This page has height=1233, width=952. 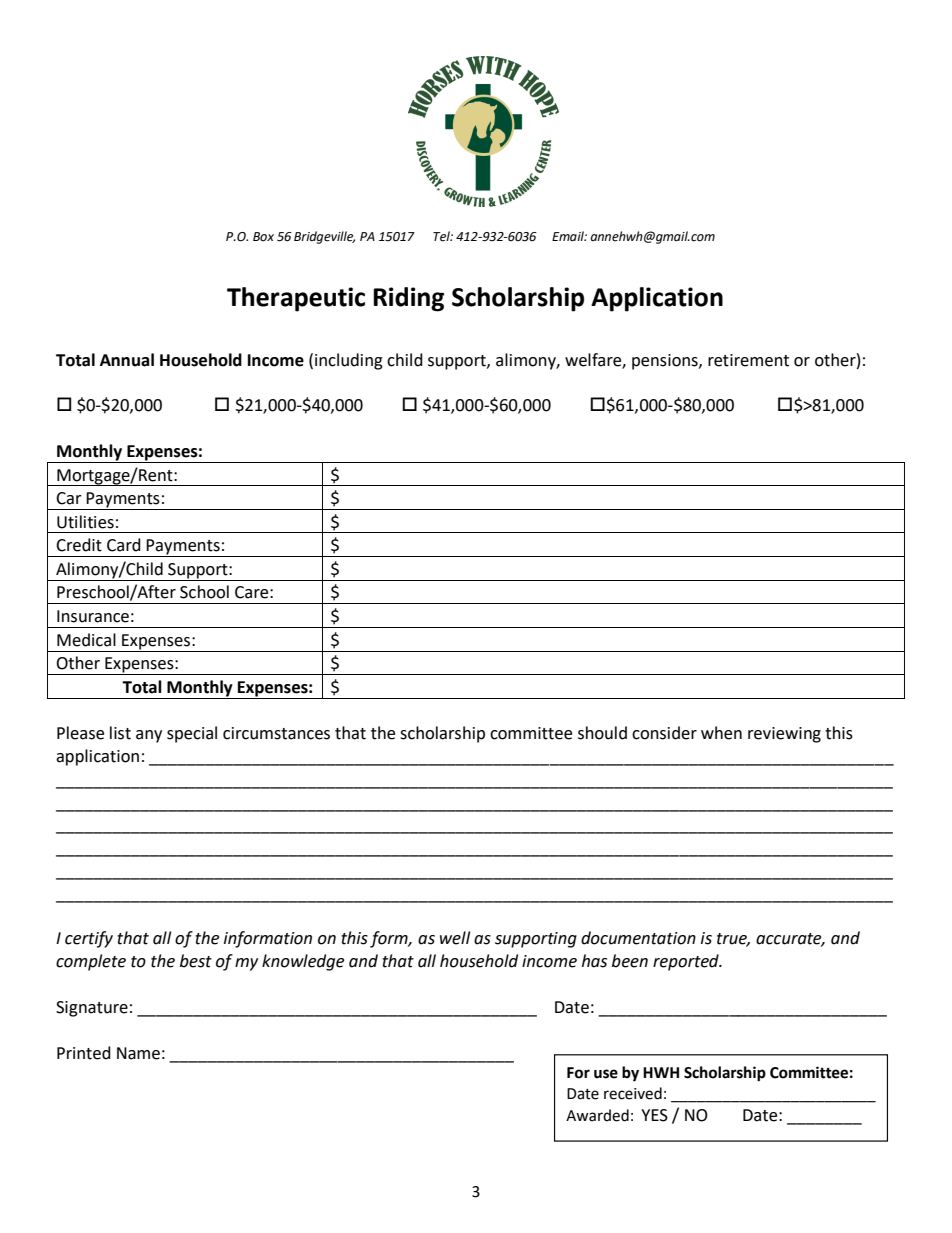 What do you see at coordinates (408, 299) in the page?
I see `Riding` at bounding box center [408, 299].
